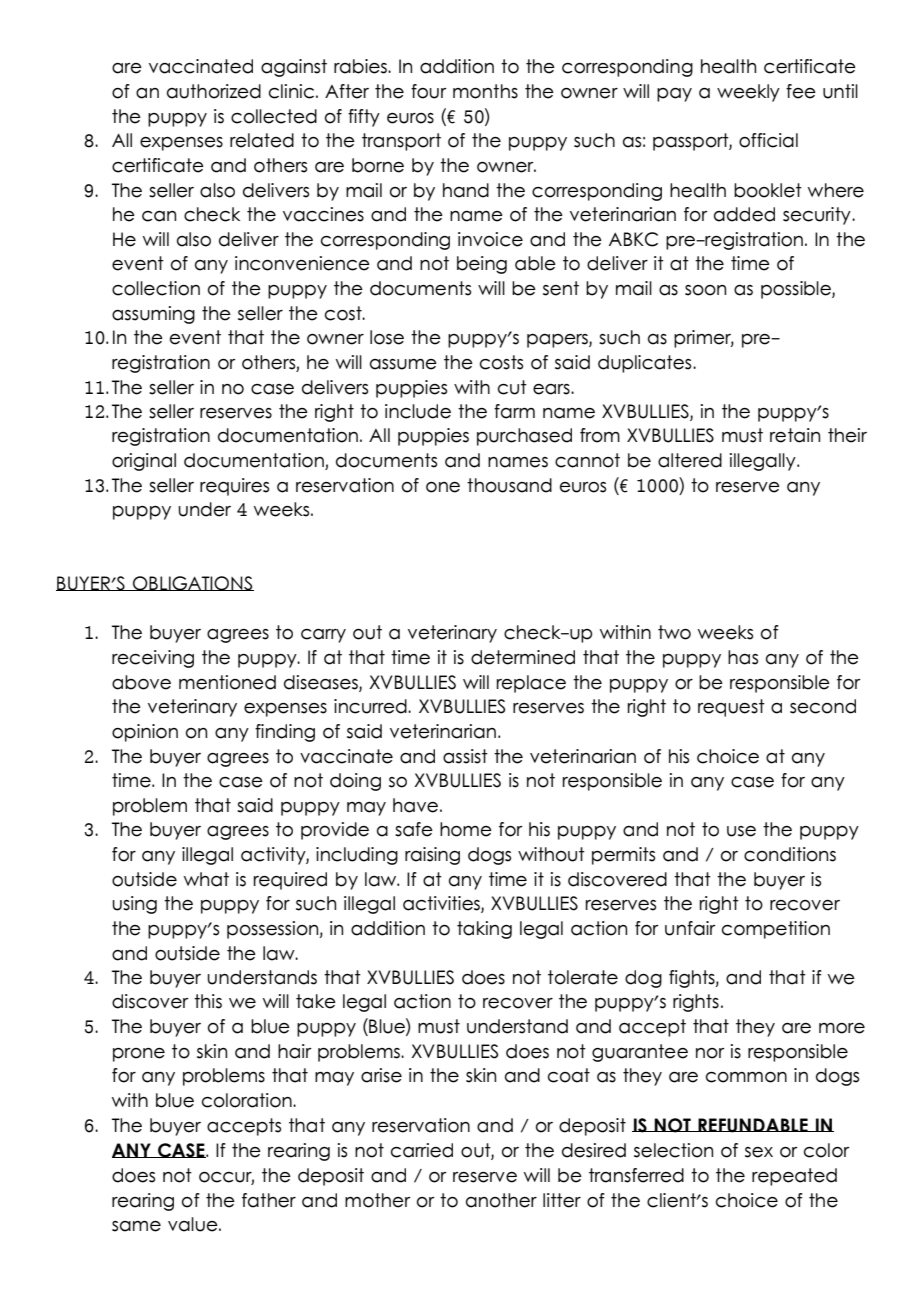  Describe the element at coordinates (748, 93) in the page. I see `weekly` at that location.
